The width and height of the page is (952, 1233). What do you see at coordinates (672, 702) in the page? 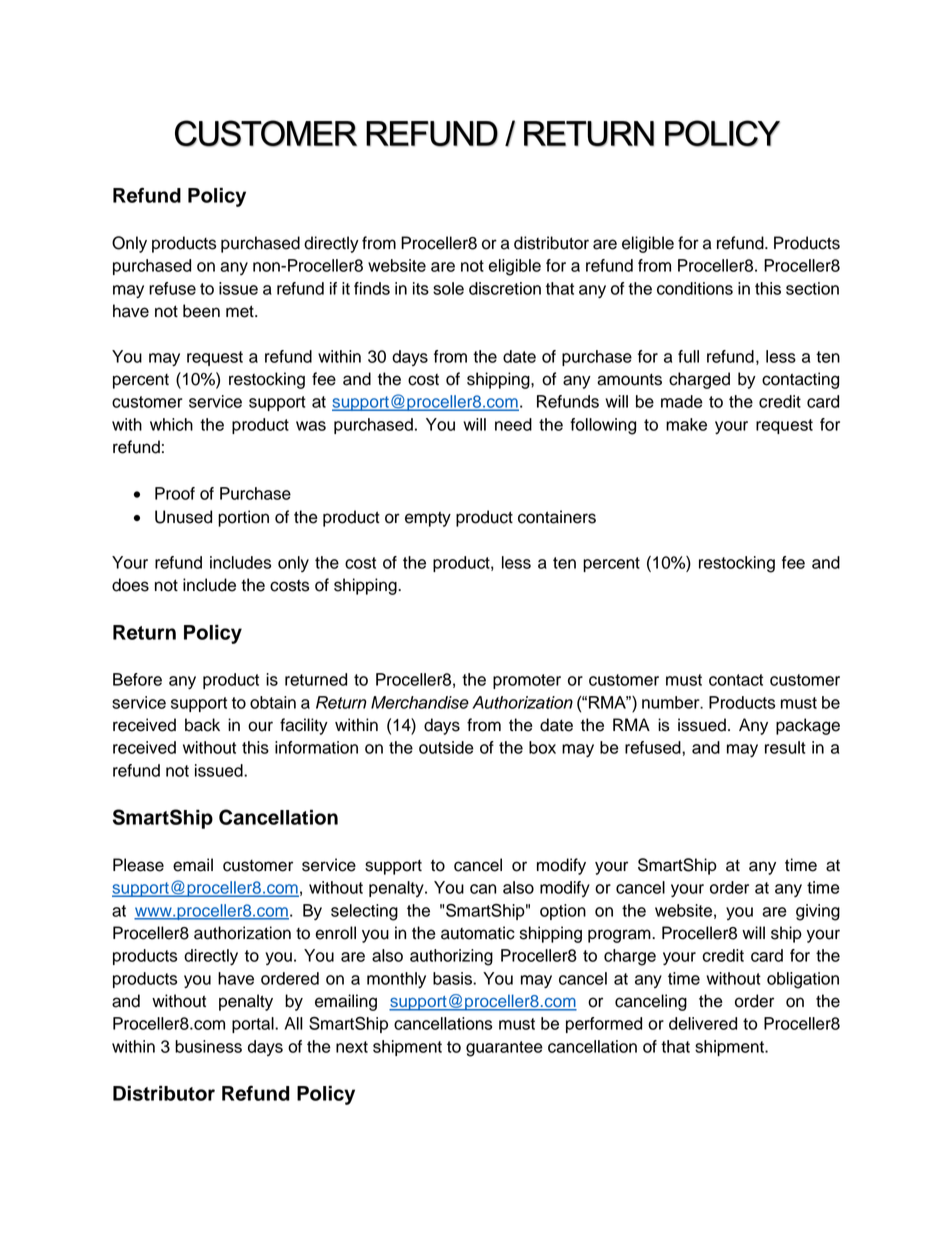
I see `number` at bounding box center [672, 702].
